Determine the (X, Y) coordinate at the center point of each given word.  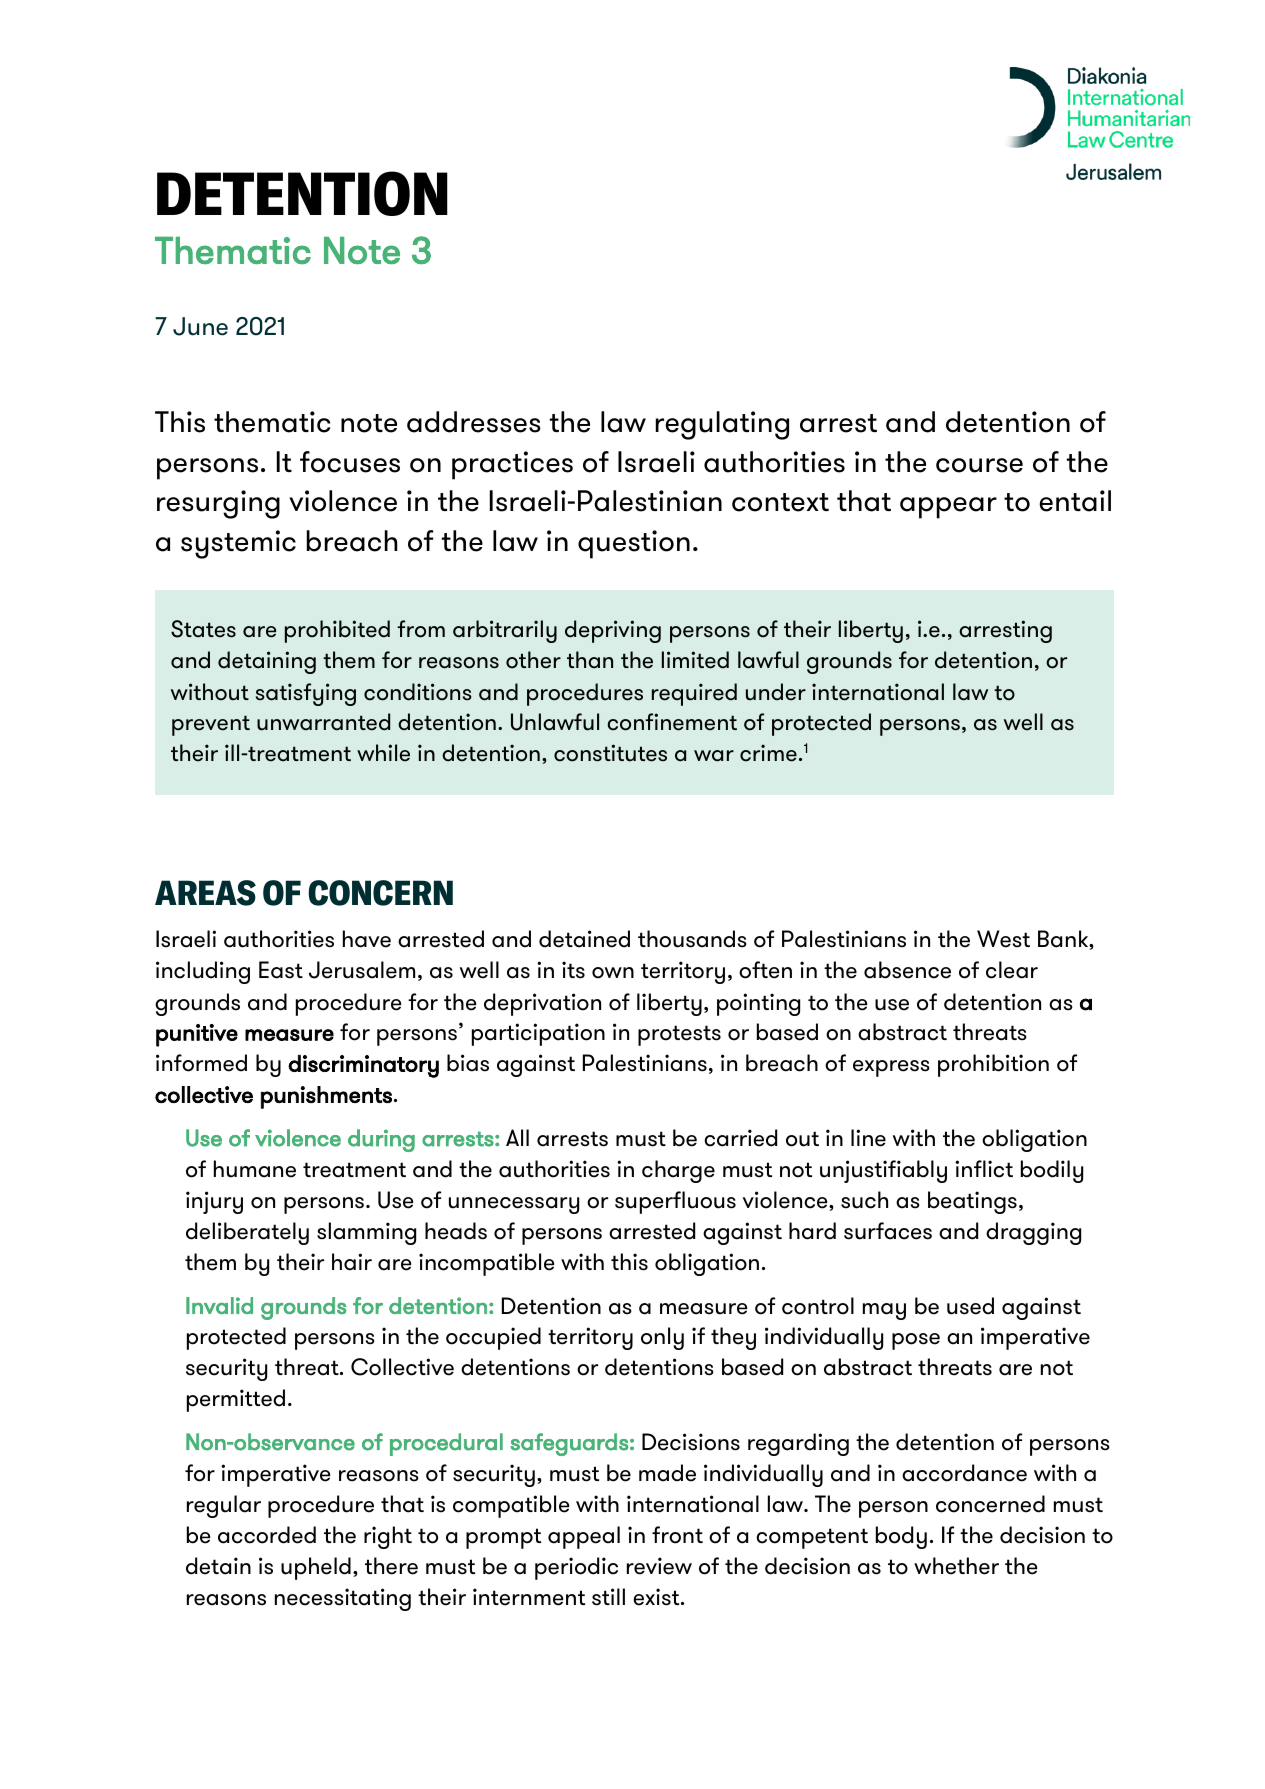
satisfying (306, 694)
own (613, 973)
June (200, 326)
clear (1012, 970)
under (776, 692)
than (590, 660)
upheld (316, 1568)
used (970, 1306)
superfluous (675, 1202)
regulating (722, 425)
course (979, 465)
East (281, 970)
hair (352, 1262)
